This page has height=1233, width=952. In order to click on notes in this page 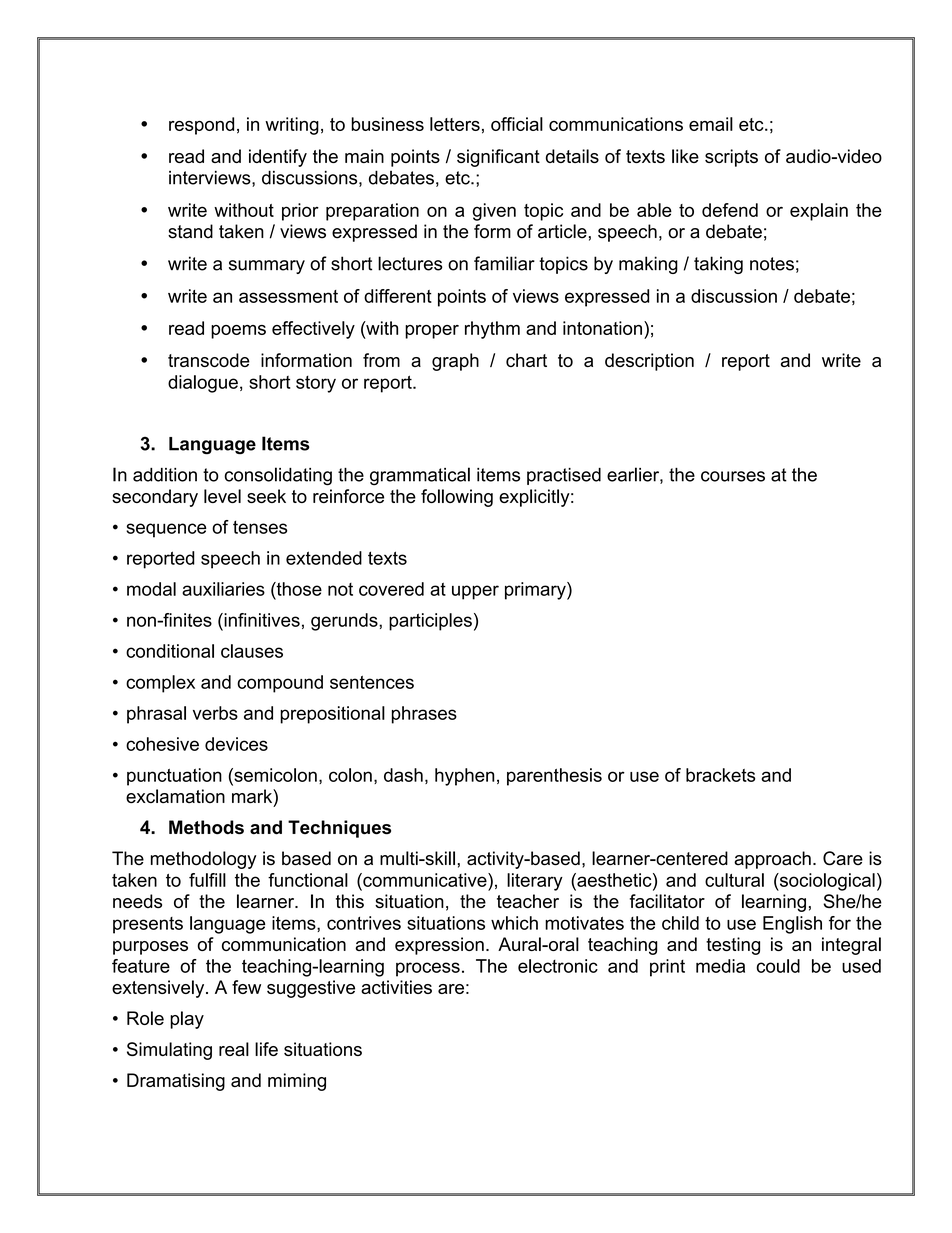, I will do `click(772, 264)`.
